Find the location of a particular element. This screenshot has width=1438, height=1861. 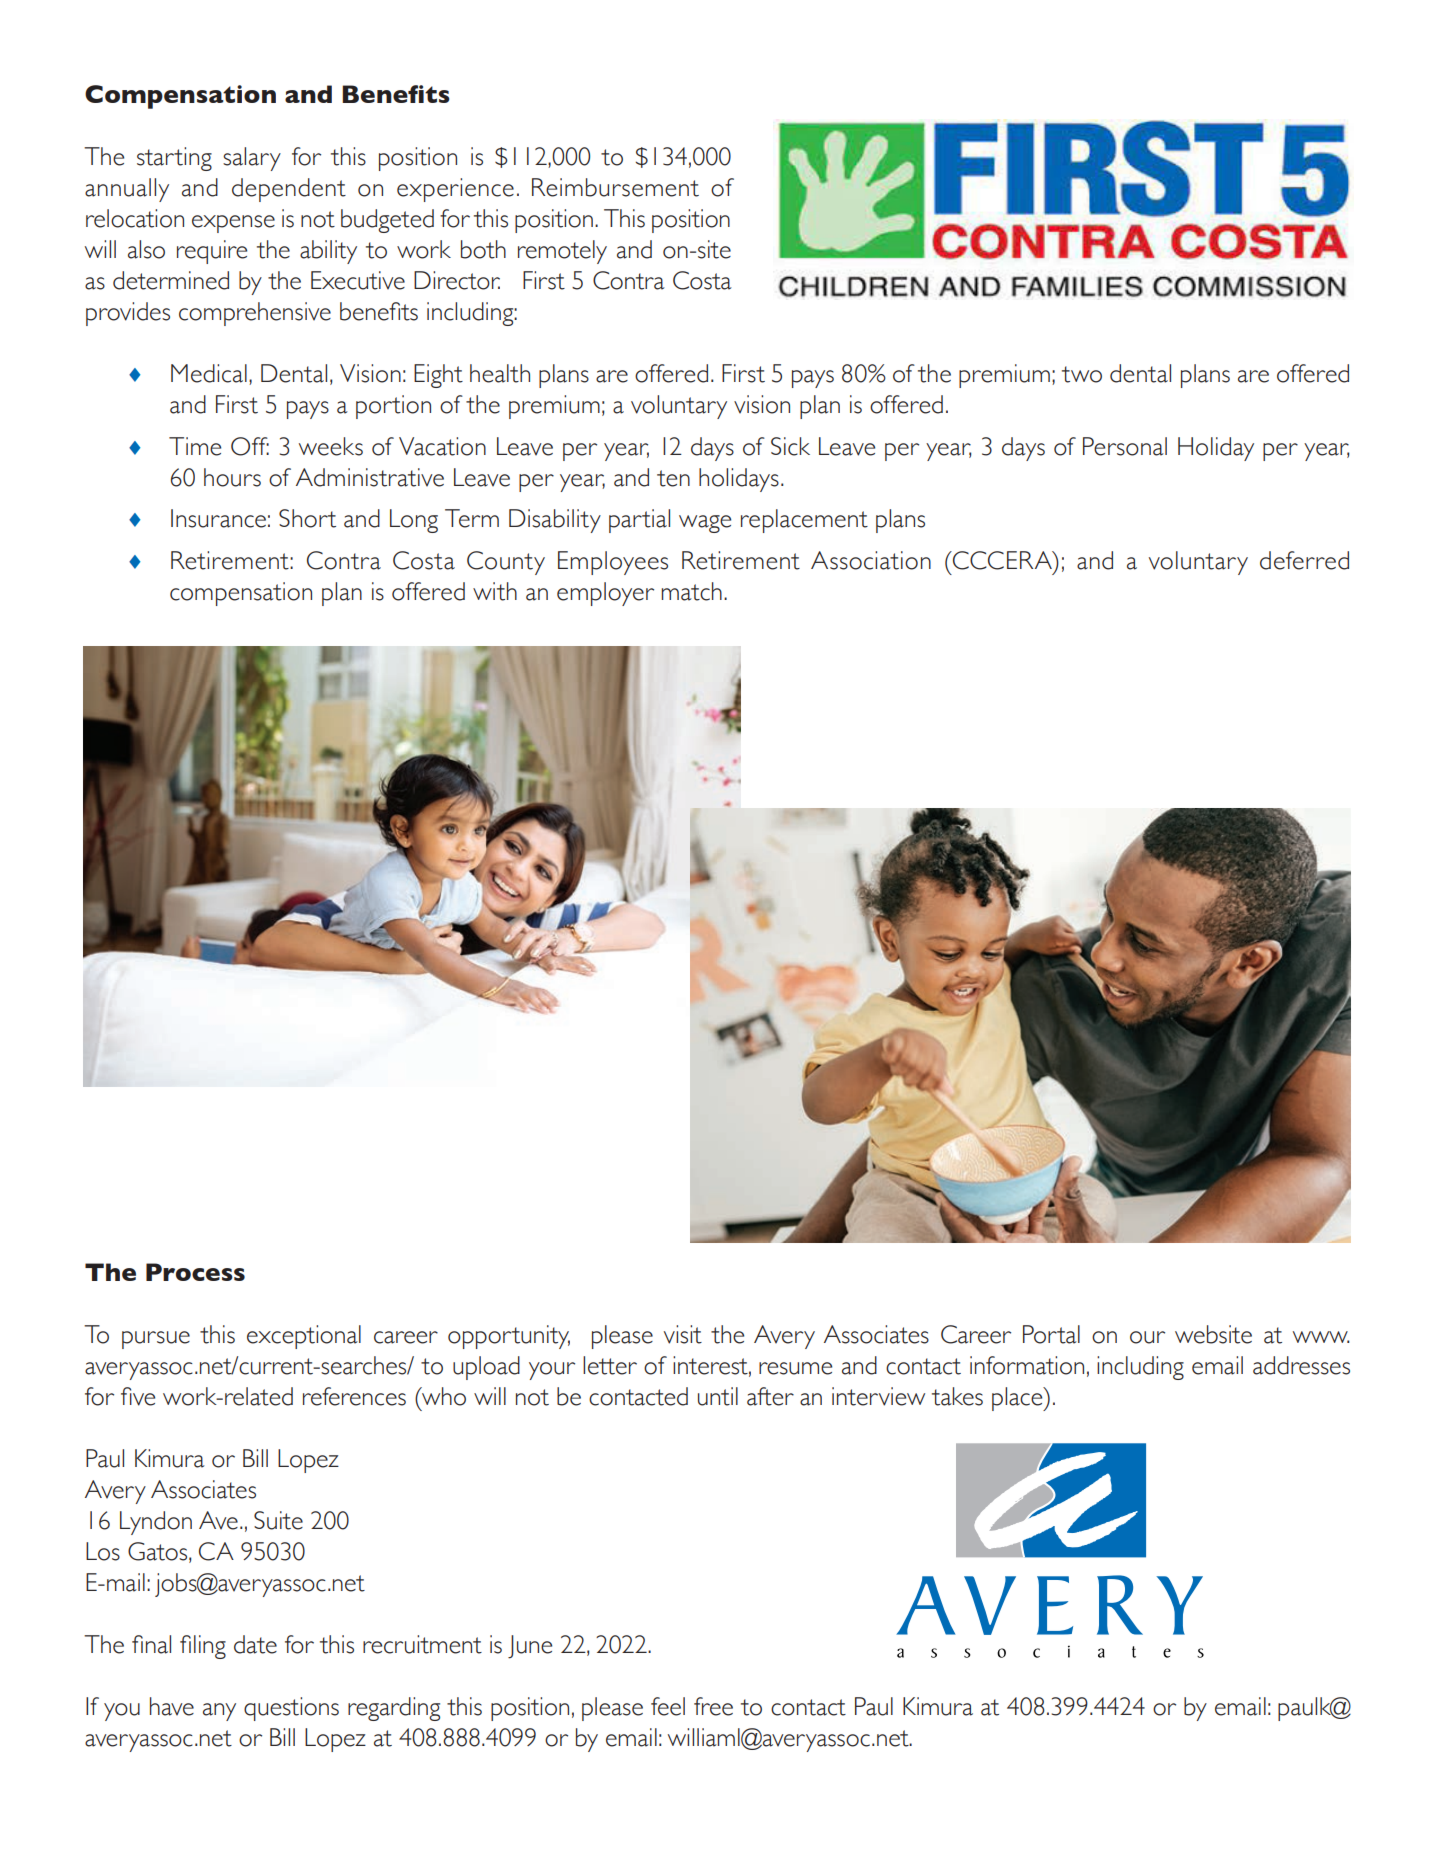

date is located at coordinates (255, 1644).
